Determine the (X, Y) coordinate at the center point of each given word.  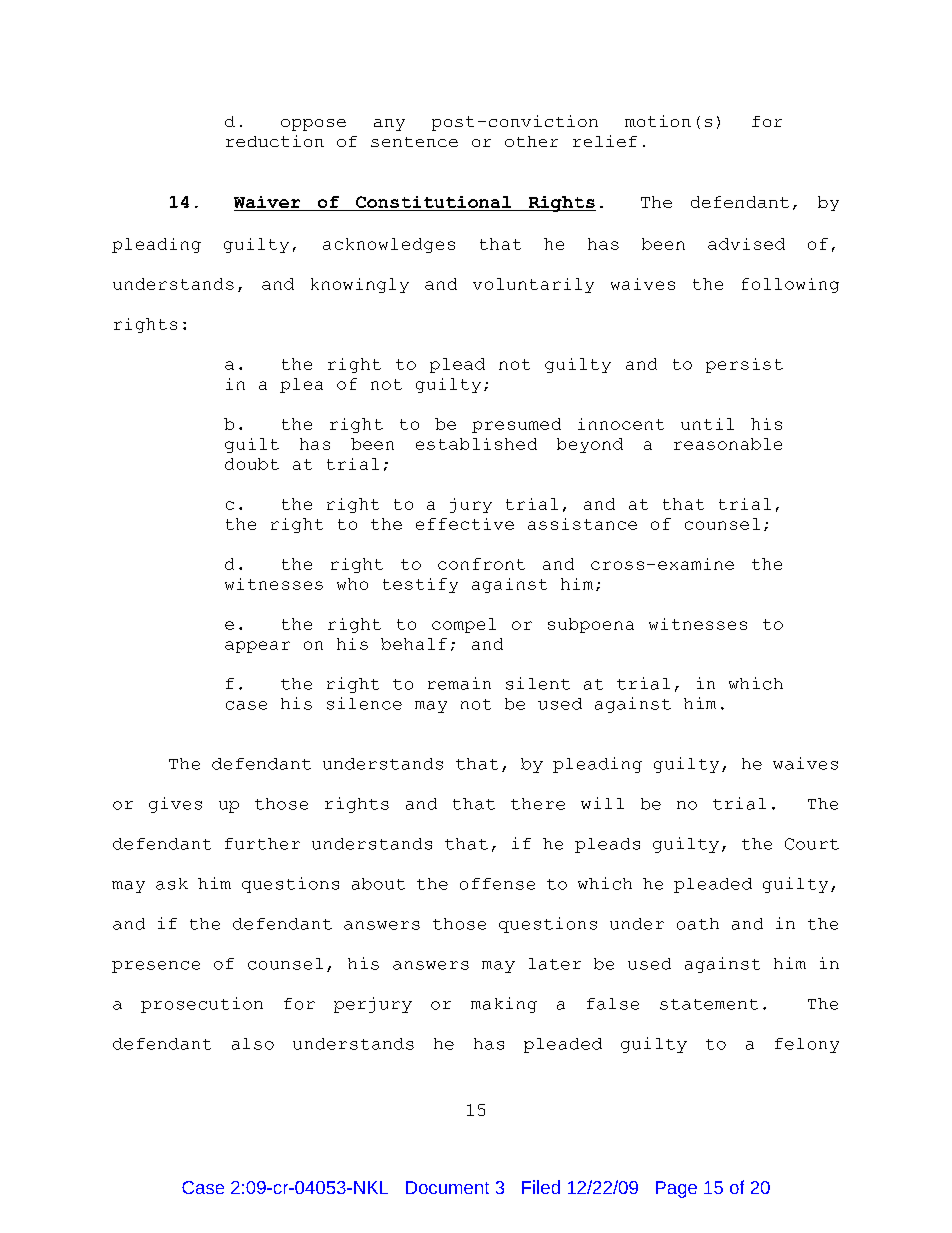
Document (447, 1187)
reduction (275, 141)
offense (497, 884)
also (253, 1044)
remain (459, 683)
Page (676, 1189)
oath (698, 924)
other (531, 141)
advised (746, 244)
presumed (516, 425)
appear (257, 647)
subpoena (591, 625)
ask (172, 884)
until (707, 424)
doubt (252, 464)
